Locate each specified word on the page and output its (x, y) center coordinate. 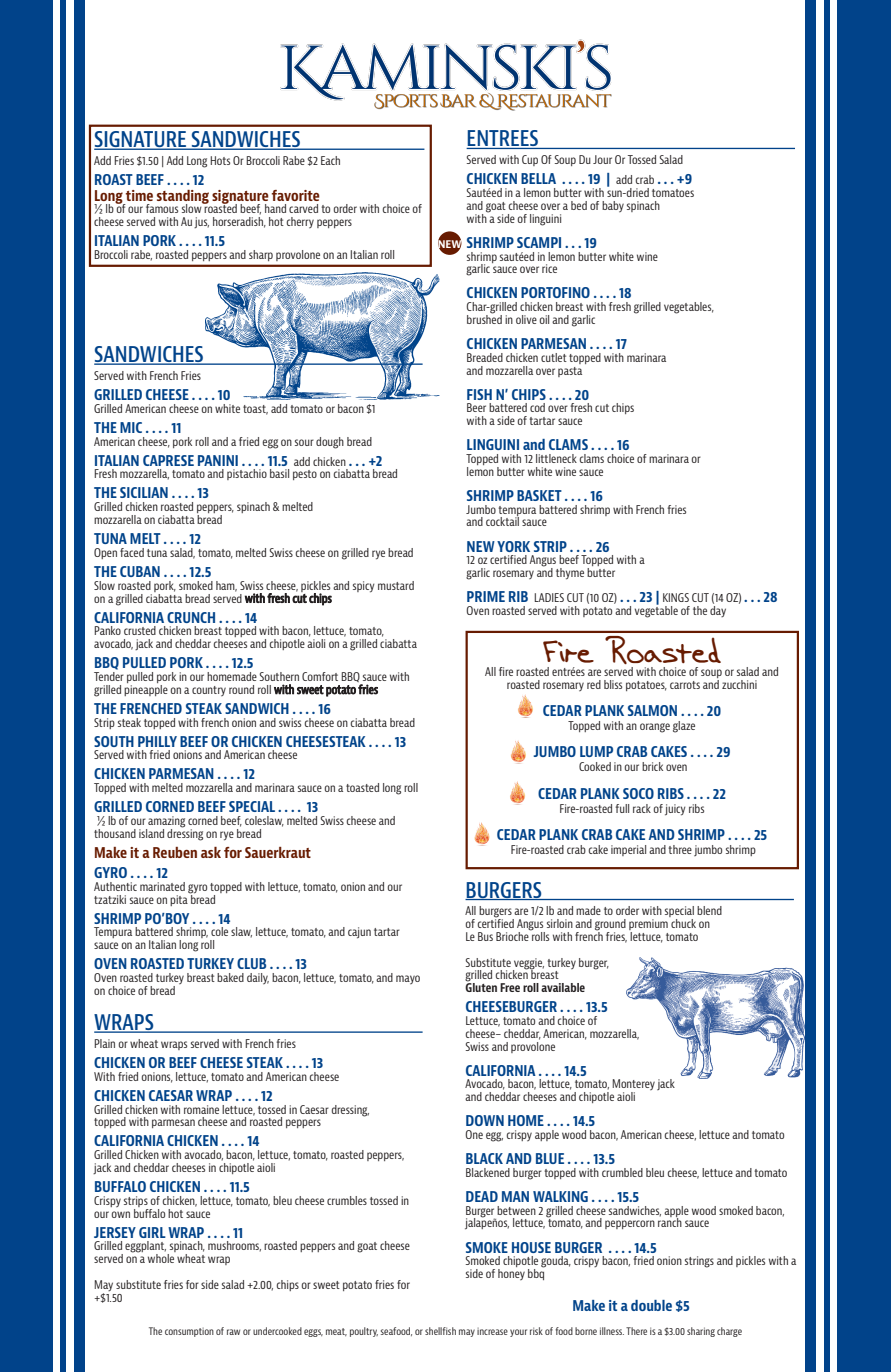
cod (537, 407)
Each (330, 160)
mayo (408, 979)
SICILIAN (144, 492)
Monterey (633, 1086)
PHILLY (157, 741)
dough (330, 443)
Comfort (320, 676)
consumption (189, 1332)
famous (162, 208)
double (651, 1305)
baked (230, 977)
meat (336, 1332)
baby (613, 206)
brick (652, 766)
